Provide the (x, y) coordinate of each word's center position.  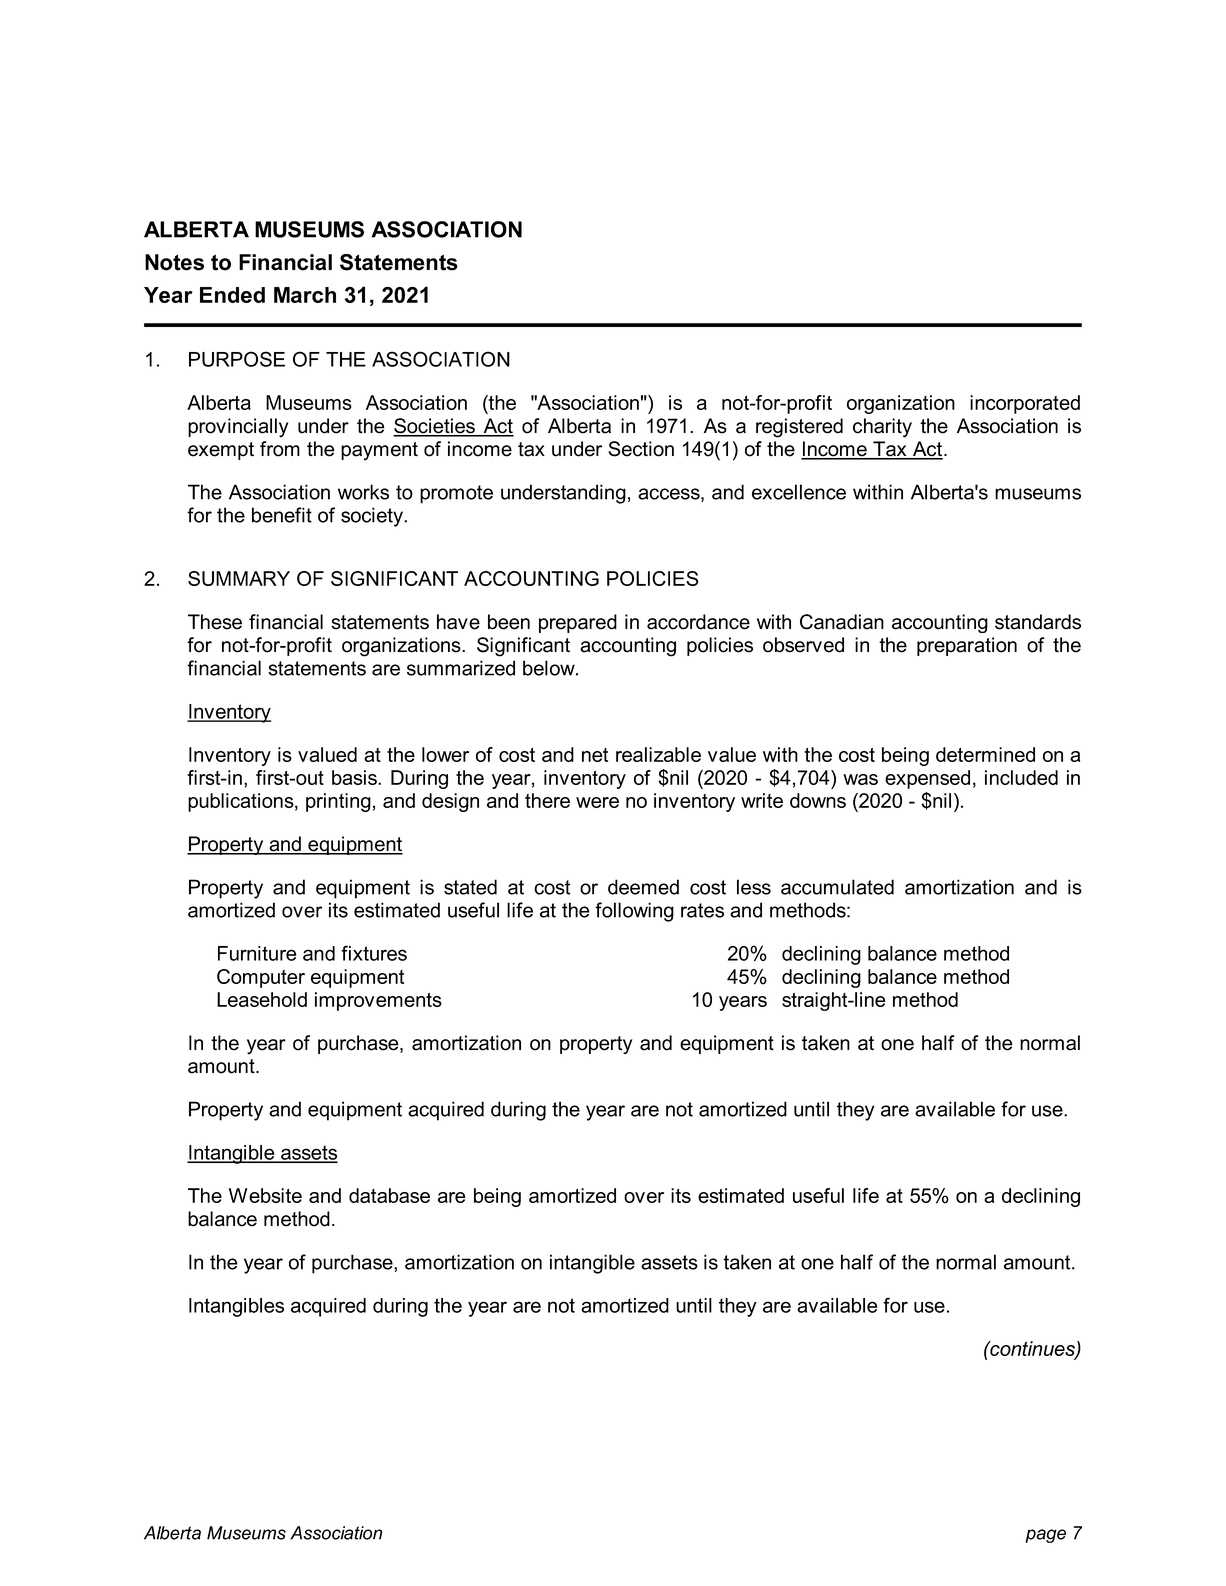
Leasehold (262, 999)
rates (702, 910)
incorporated (1025, 404)
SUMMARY (239, 578)
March (305, 295)
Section (641, 449)
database (389, 1195)
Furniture (257, 953)
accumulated (837, 887)
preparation (967, 646)
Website (265, 1195)
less (754, 887)
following (634, 912)
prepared (578, 623)
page (1045, 1536)
